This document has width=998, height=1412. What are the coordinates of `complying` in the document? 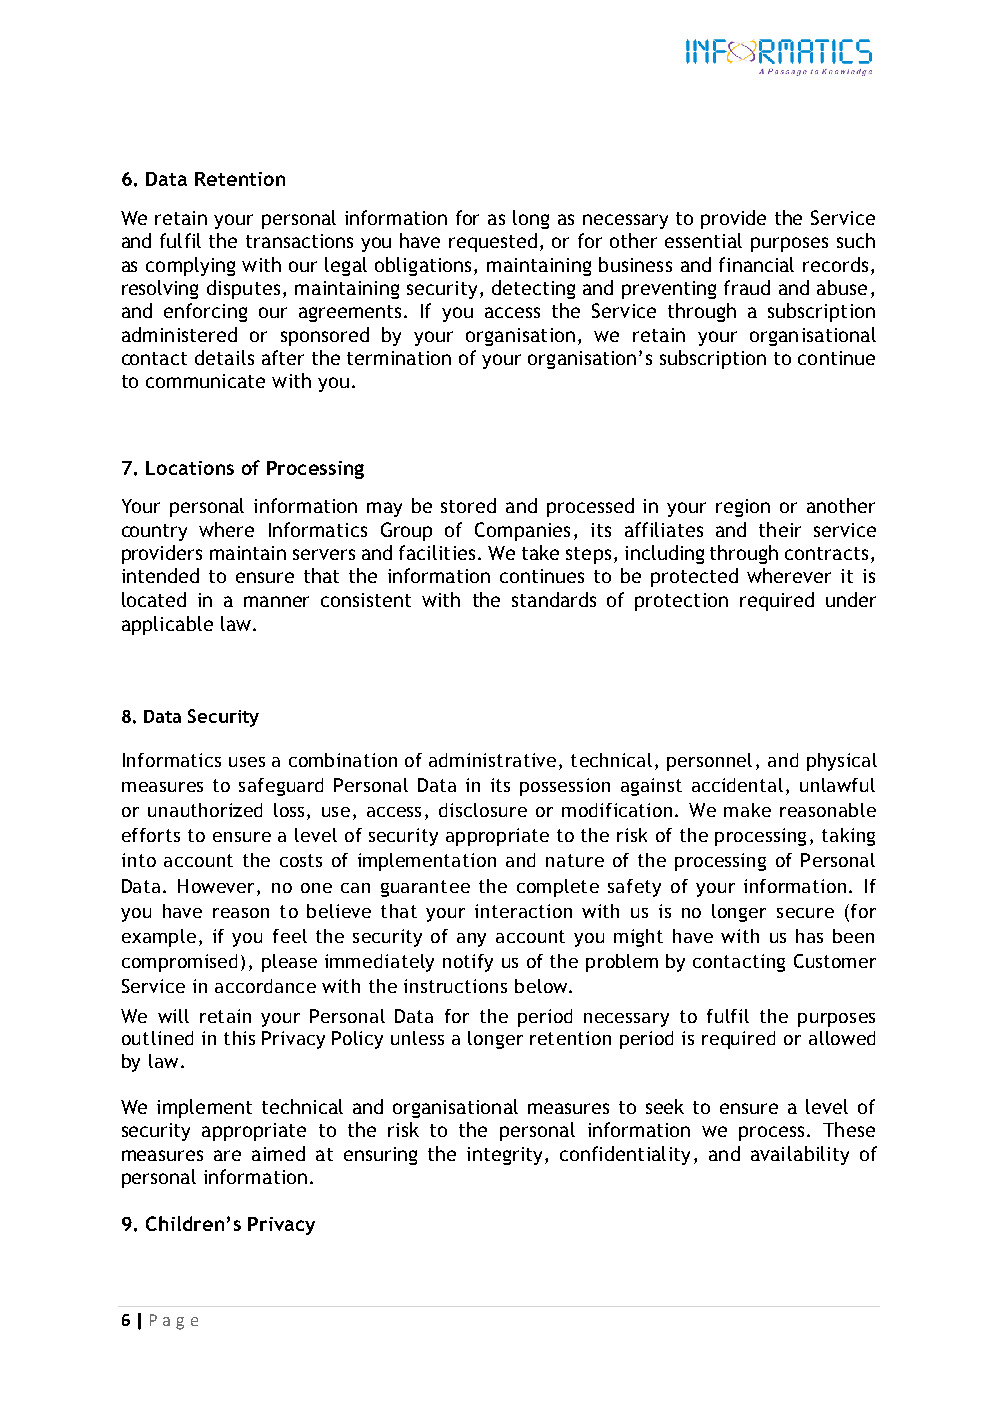 It's located at (190, 266).
